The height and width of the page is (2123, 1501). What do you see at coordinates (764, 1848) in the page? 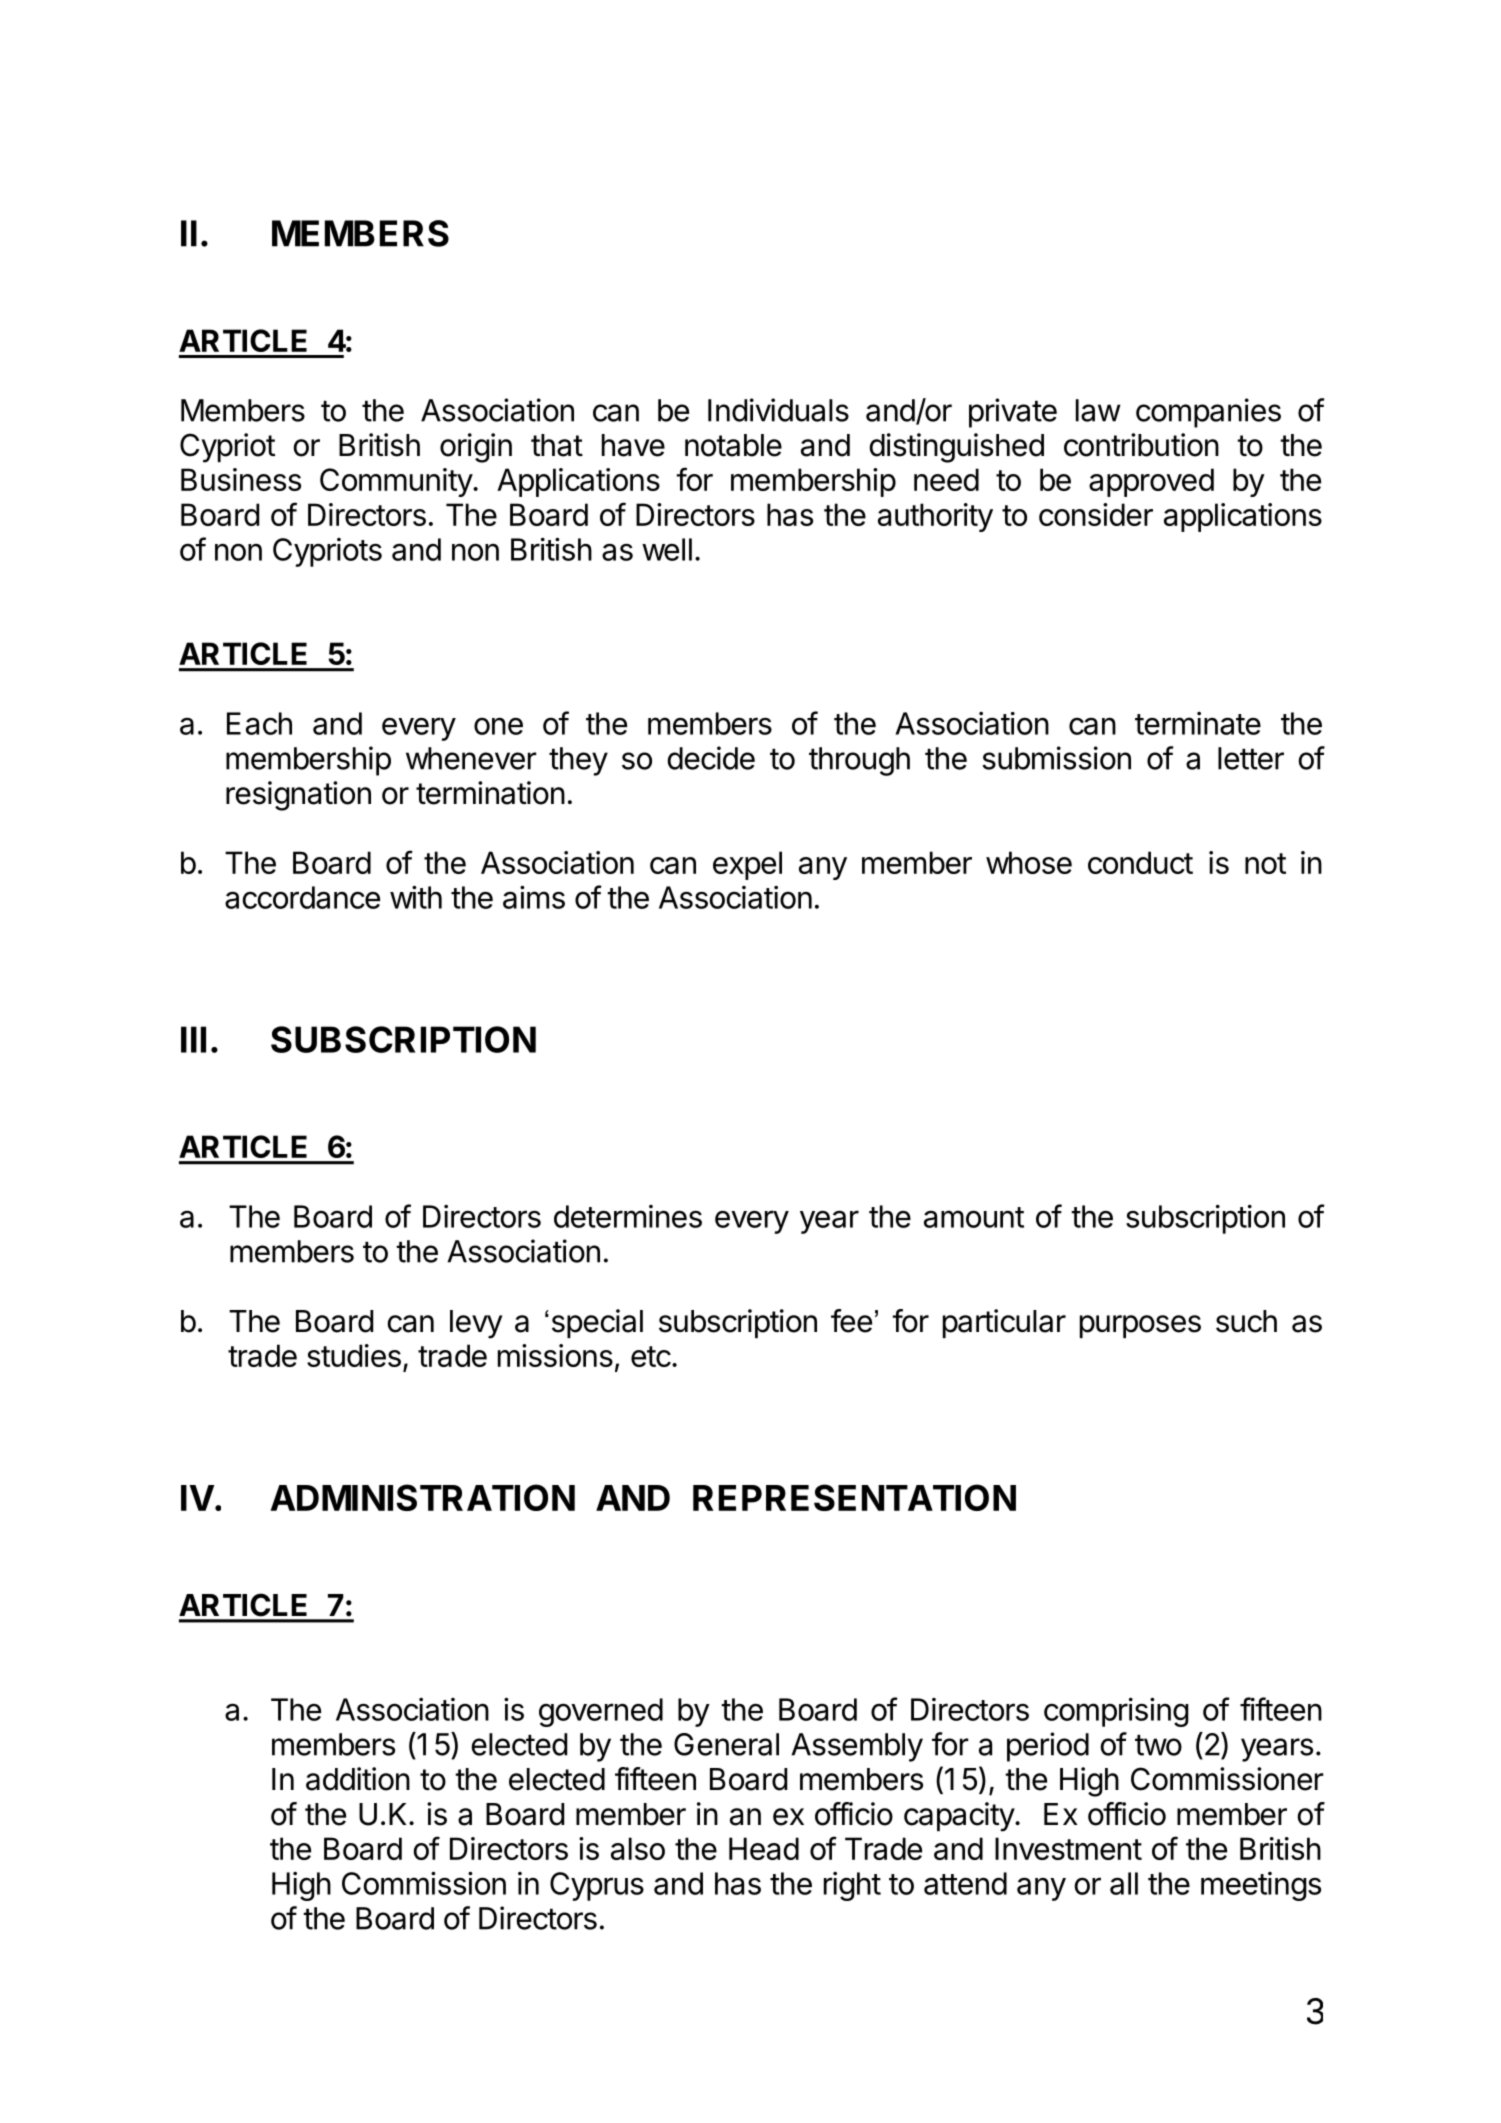
I see `Head` at bounding box center [764, 1848].
